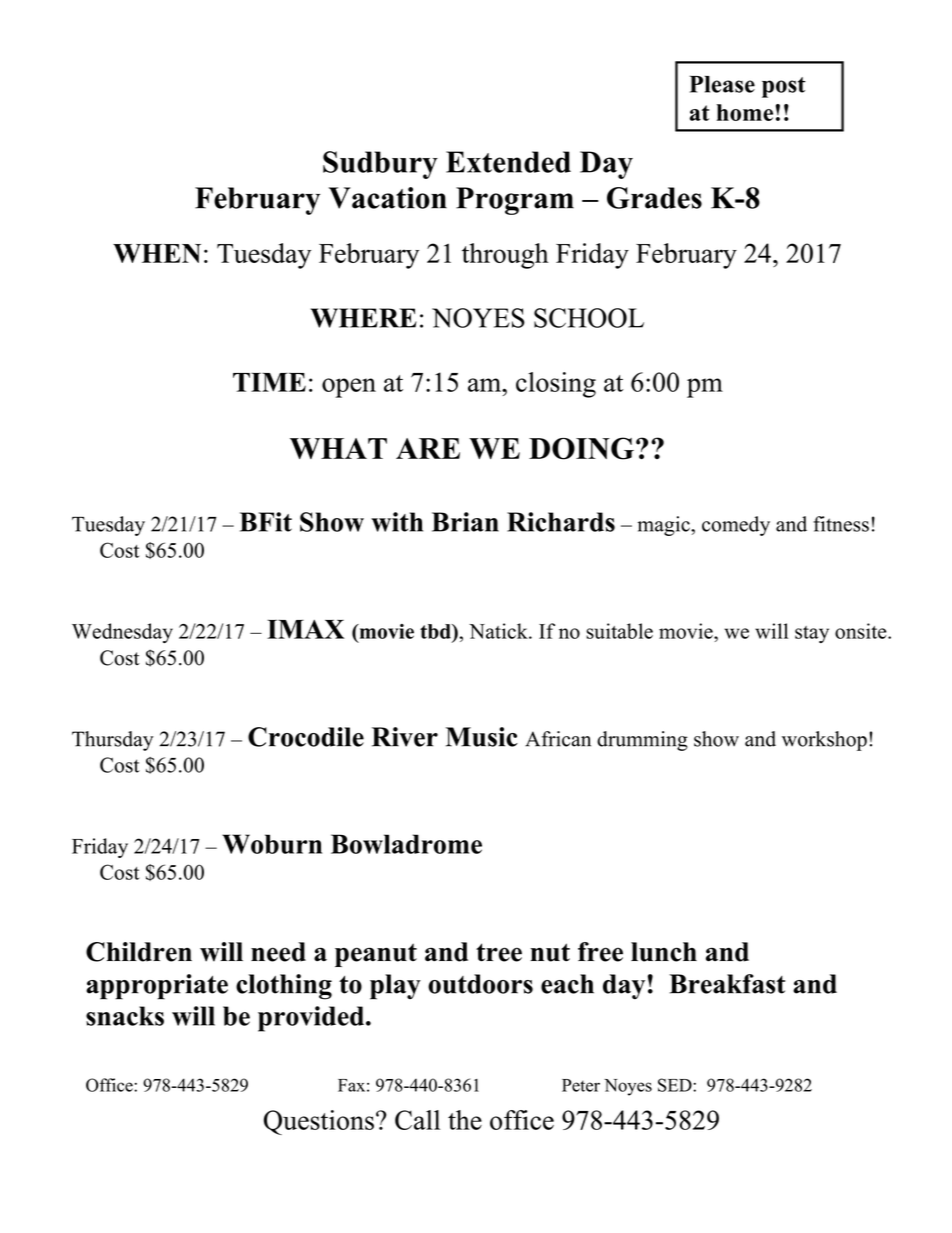  Describe the element at coordinates (824, 741) in the page. I see `workshop` at that location.
